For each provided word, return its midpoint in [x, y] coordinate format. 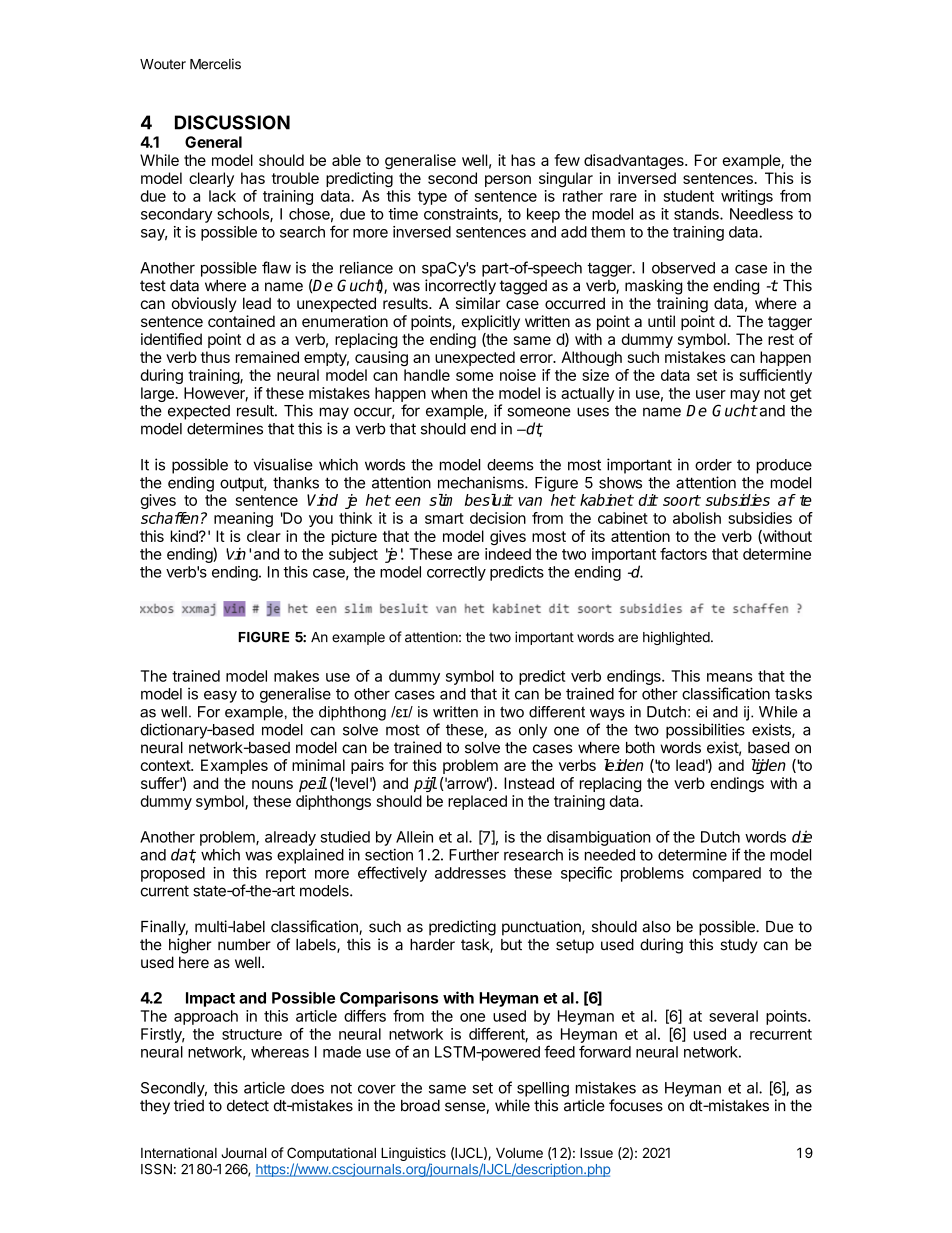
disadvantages [635, 161]
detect [248, 1106]
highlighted [676, 638]
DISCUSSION [232, 122]
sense [465, 1107]
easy [220, 697]
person [508, 181]
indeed [508, 554]
